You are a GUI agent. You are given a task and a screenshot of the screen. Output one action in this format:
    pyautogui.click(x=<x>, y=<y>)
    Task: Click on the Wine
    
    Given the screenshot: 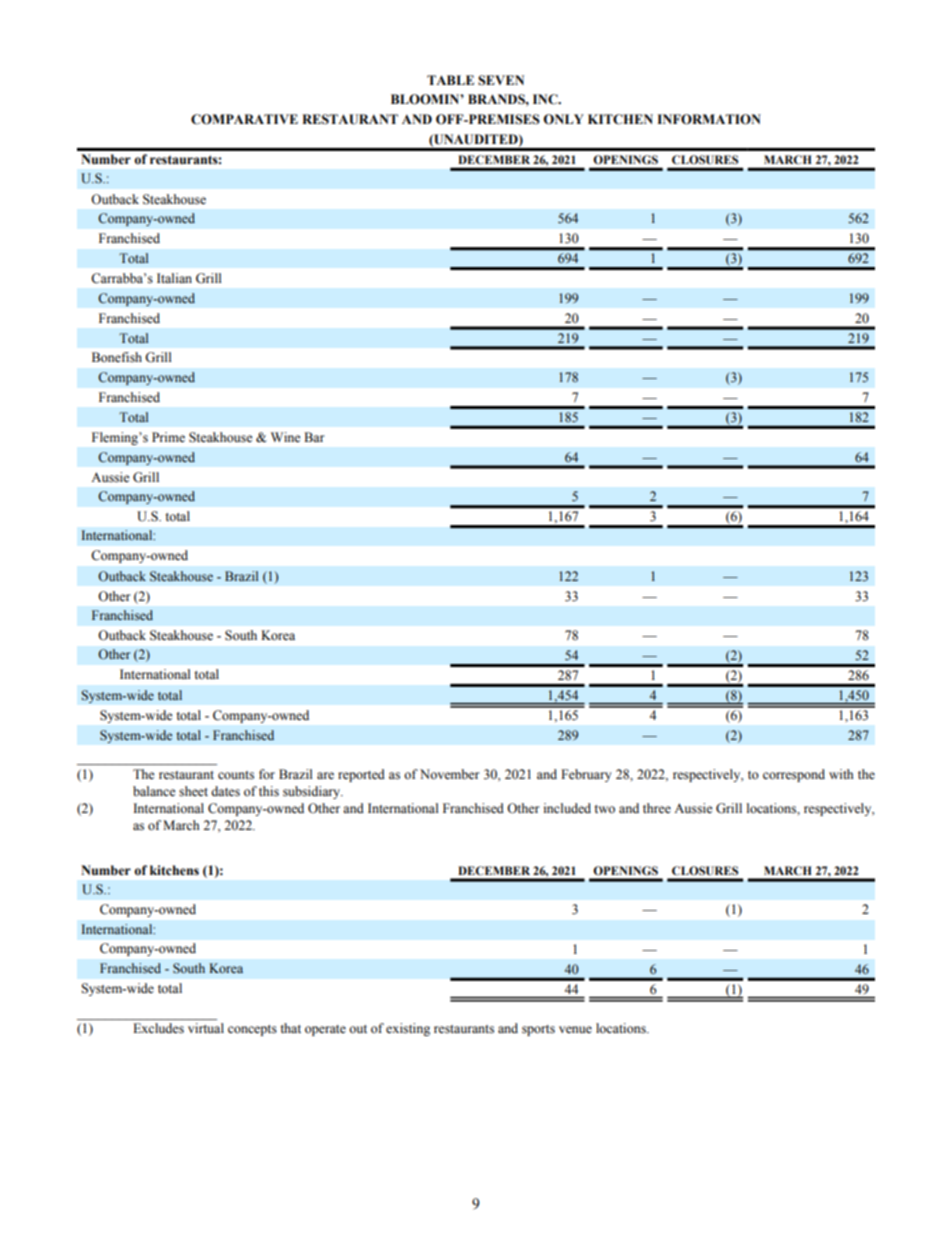 What is the action you would take?
    pyautogui.click(x=286, y=437)
